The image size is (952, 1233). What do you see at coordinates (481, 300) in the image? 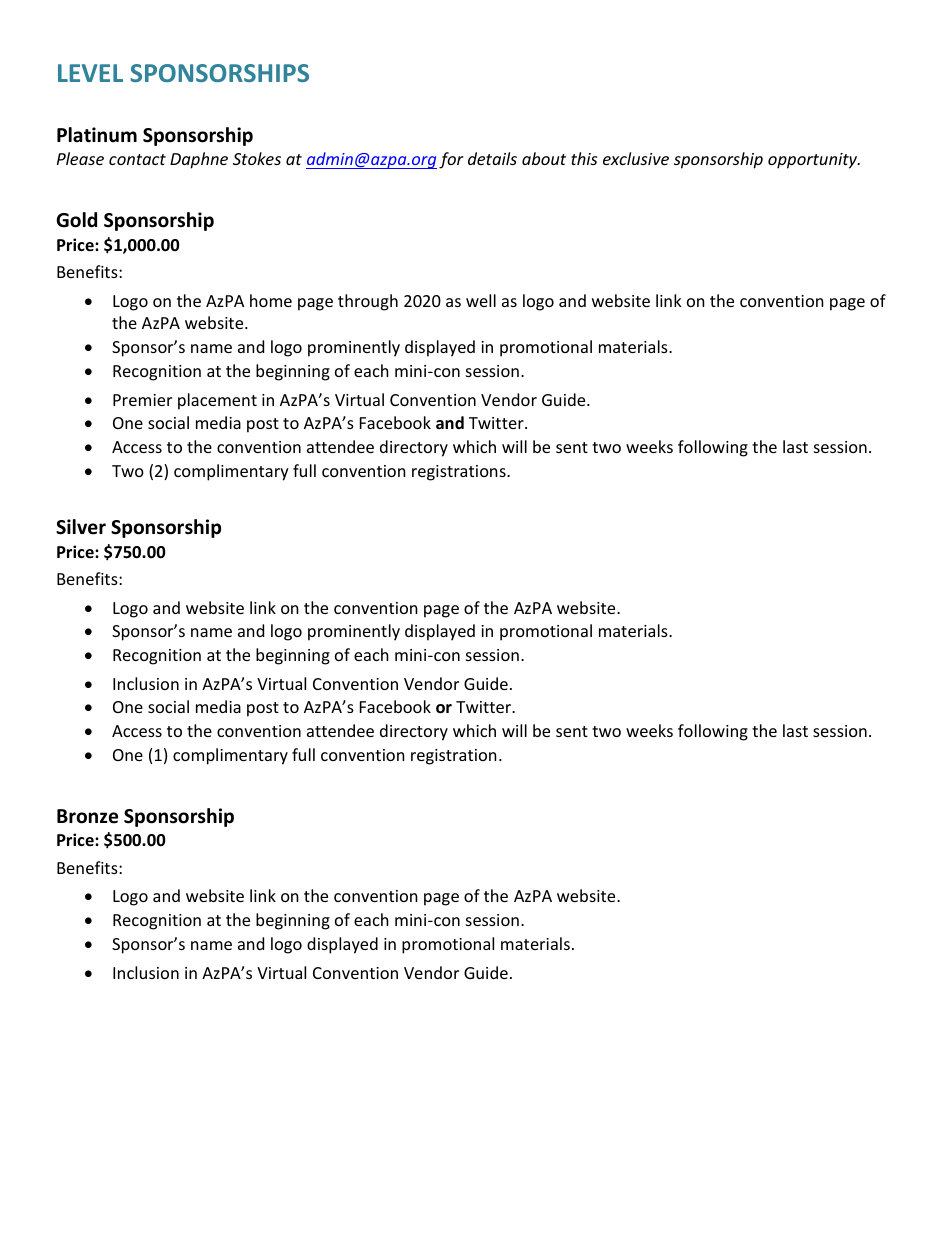
I see `well` at bounding box center [481, 300].
